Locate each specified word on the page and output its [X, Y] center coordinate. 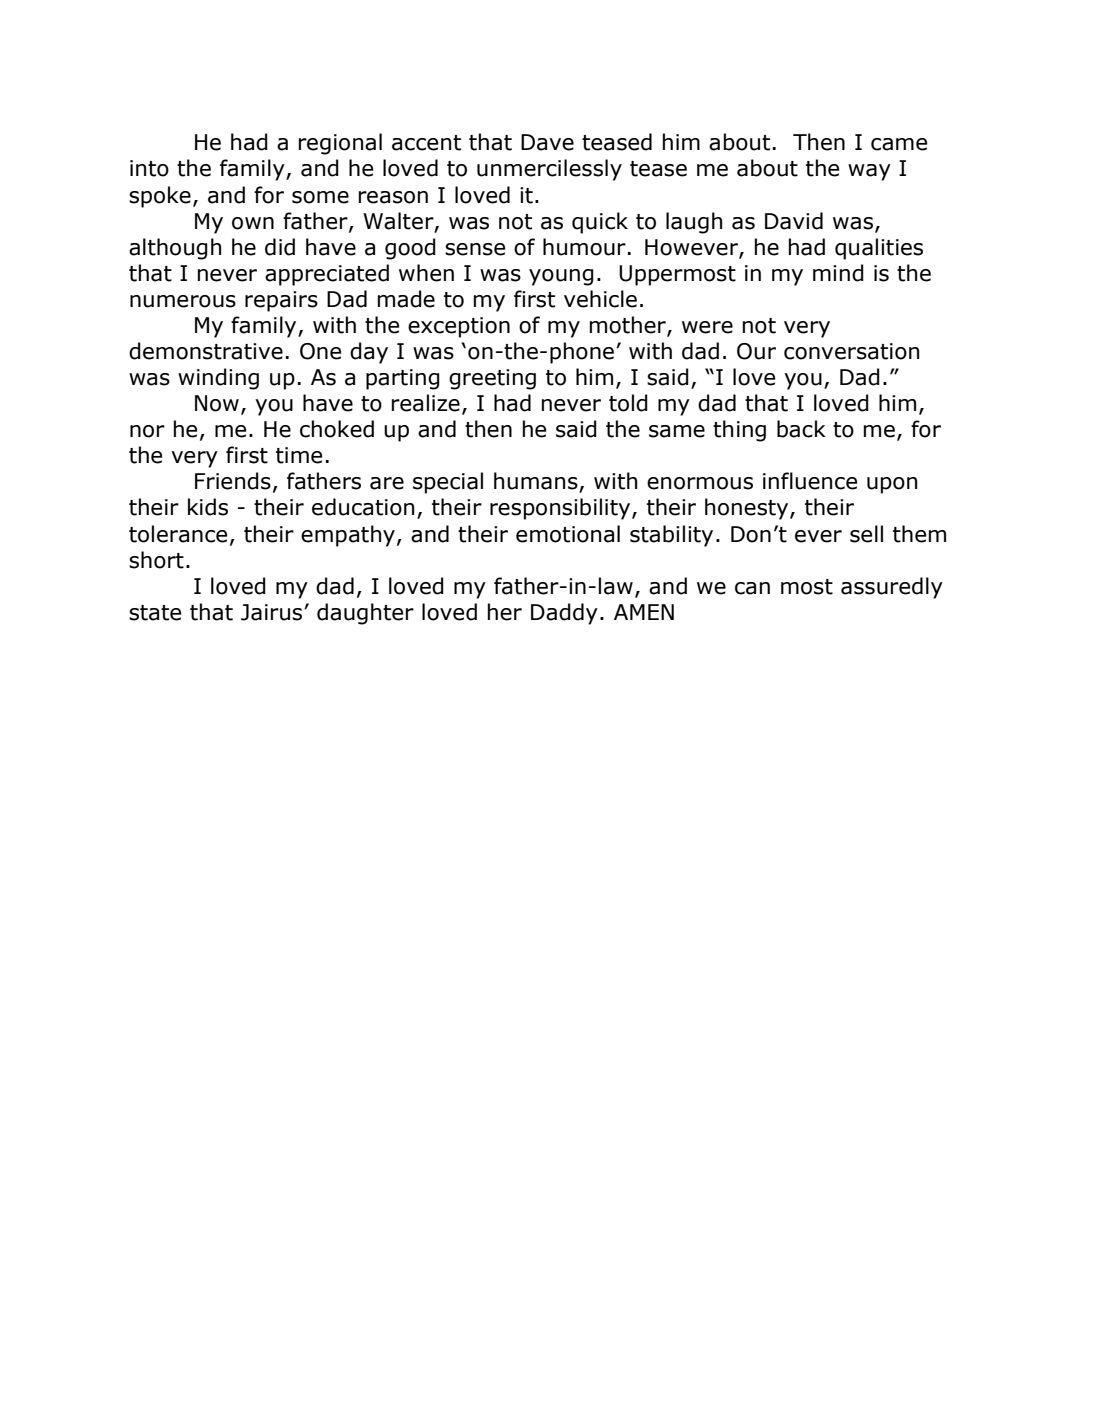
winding [218, 379]
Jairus [273, 612]
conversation [851, 351]
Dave [547, 142]
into [149, 168]
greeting [492, 379]
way [869, 172]
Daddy [564, 614]
